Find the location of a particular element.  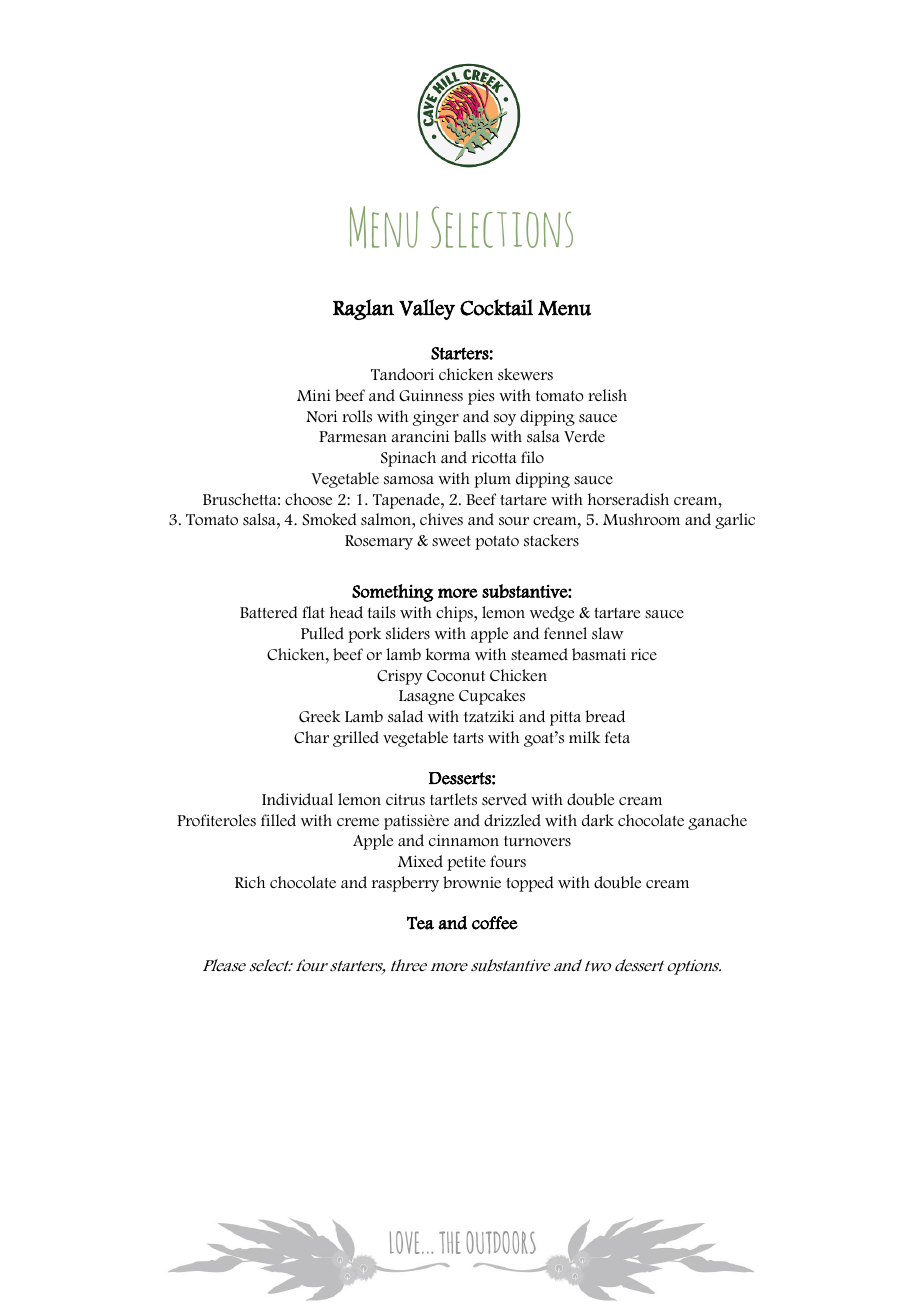

slaw is located at coordinates (608, 633).
